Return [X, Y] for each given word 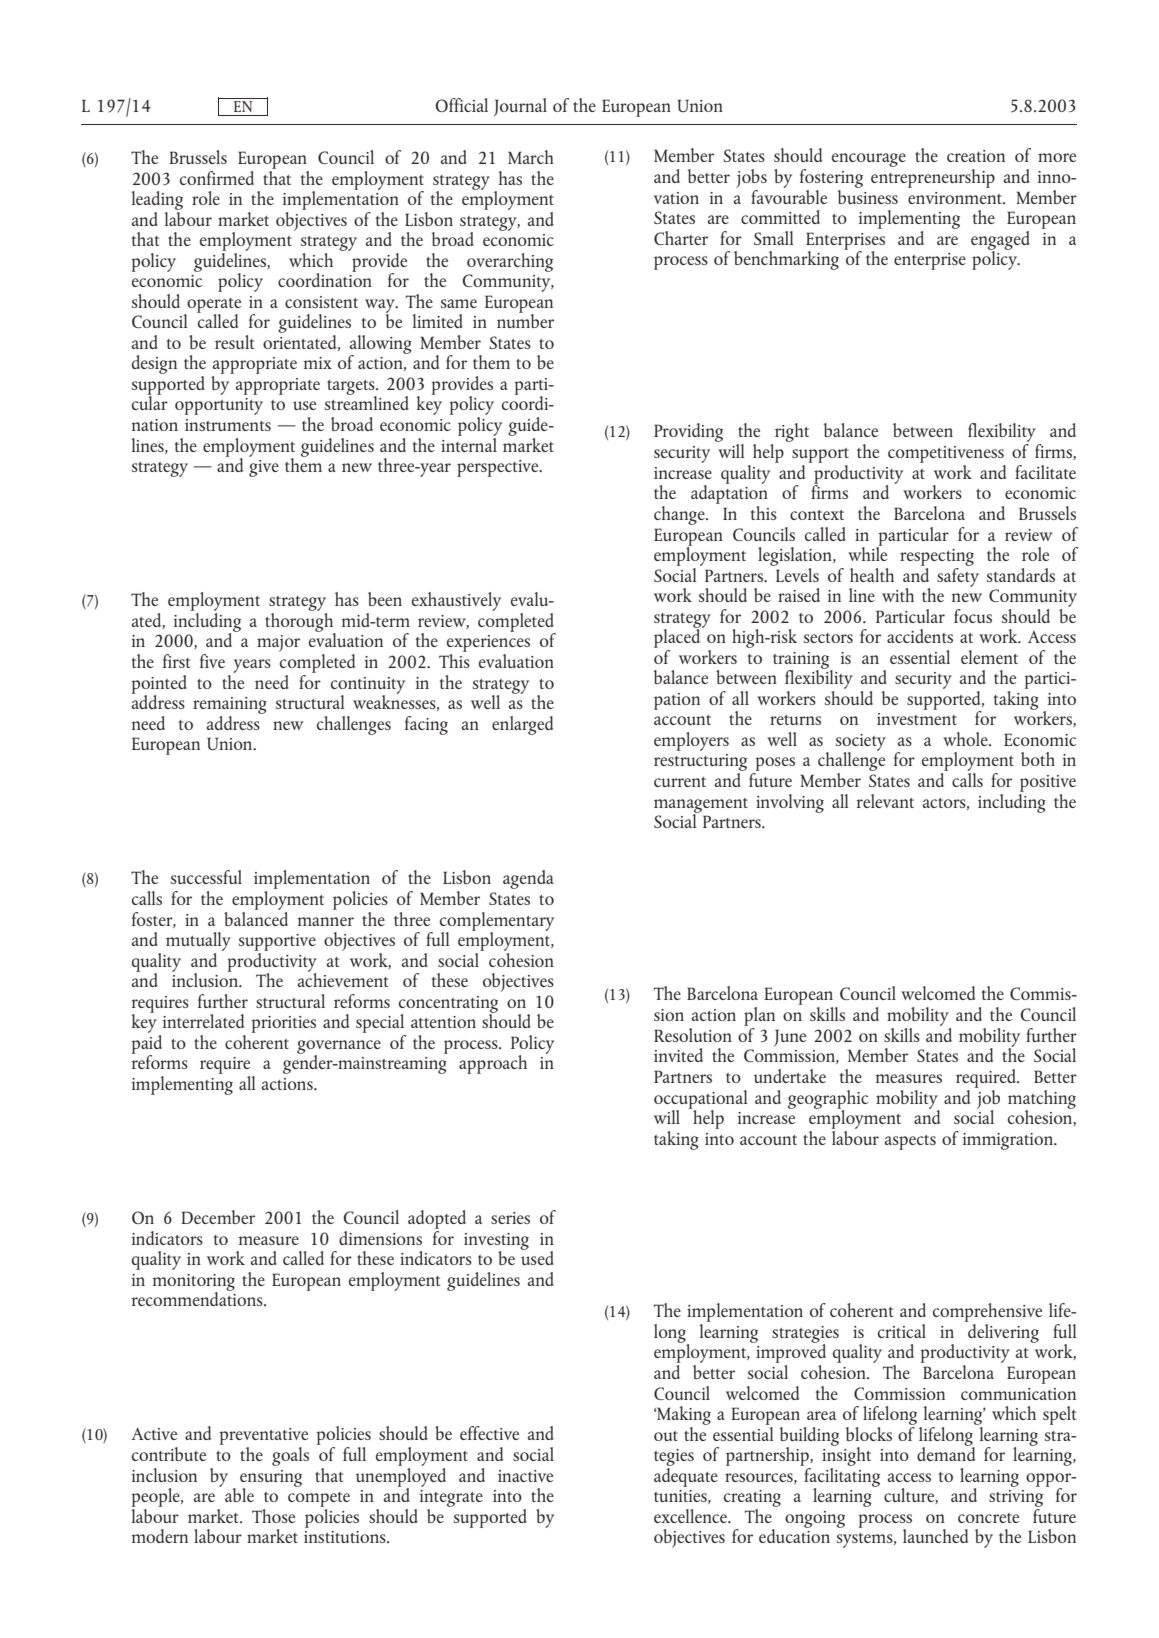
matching [1042, 1100]
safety [958, 576]
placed [678, 637]
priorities [284, 1024]
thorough [300, 622]
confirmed [217, 178]
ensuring [271, 1479]
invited [678, 1055]
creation [976, 156]
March [531, 157]
